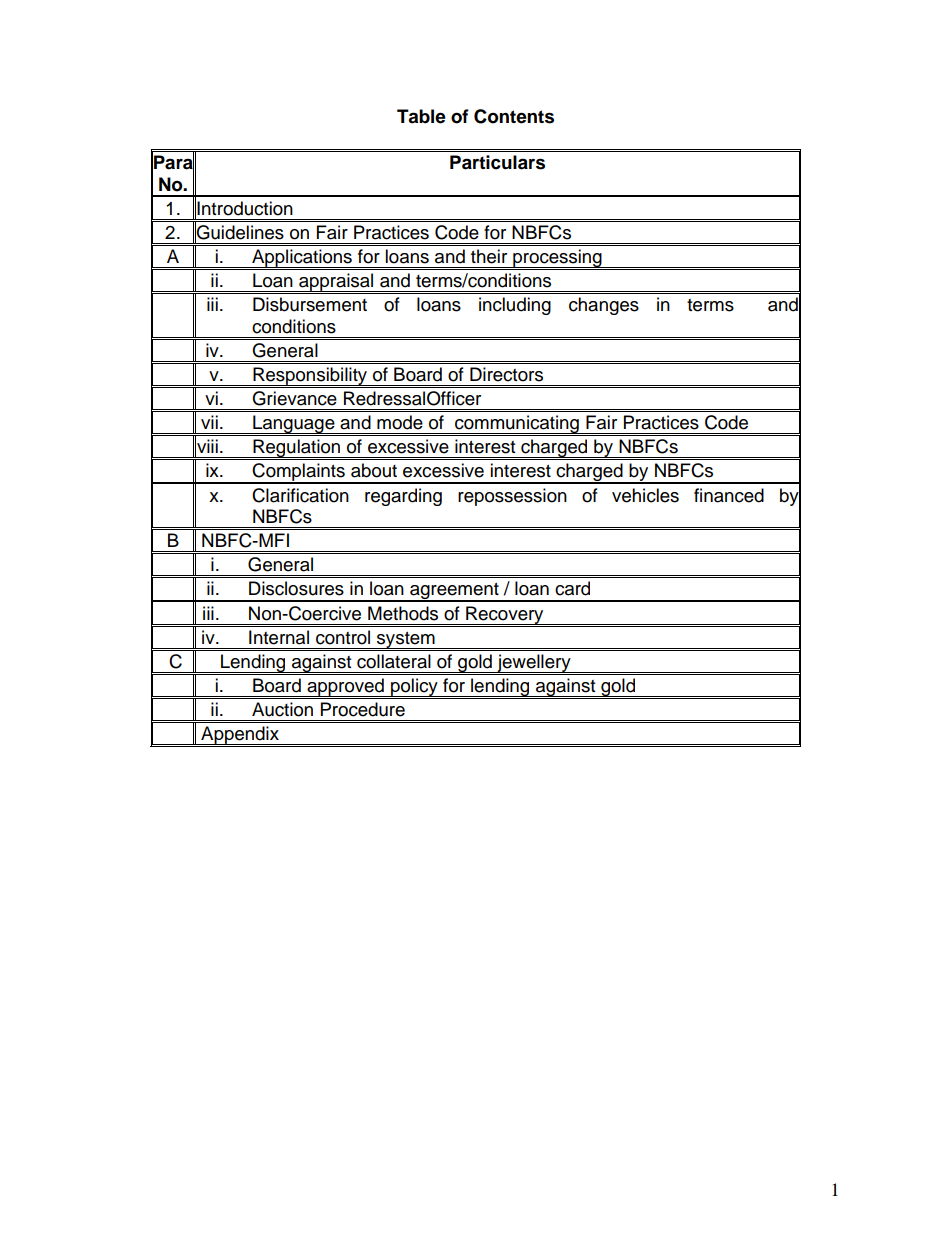  Describe the element at coordinates (294, 425) in the screenshot. I see `Language` at that location.
